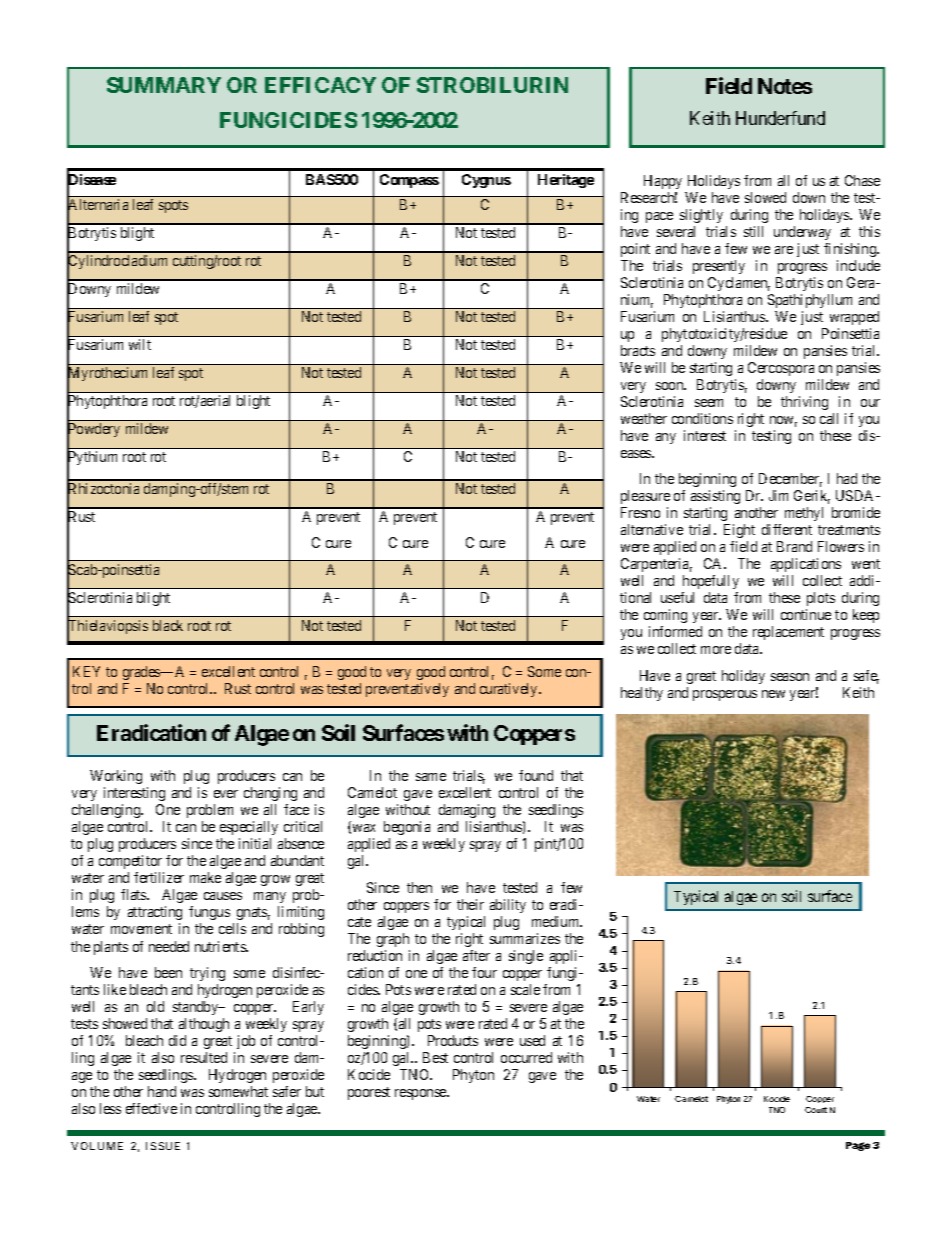 This image has height=1233, width=952. Describe the element at coordinates (421, 1094) in the image. I see `response` at that location.
